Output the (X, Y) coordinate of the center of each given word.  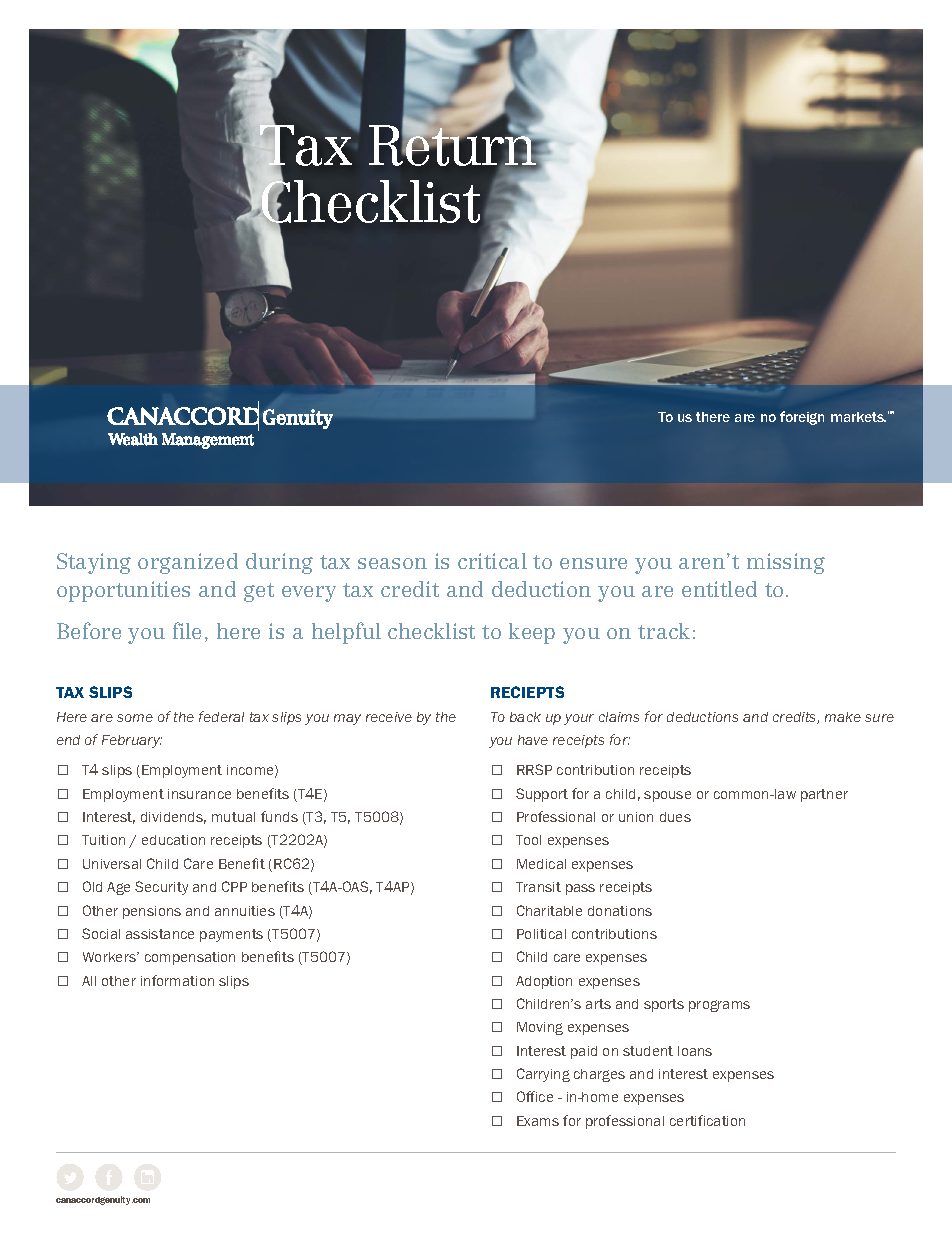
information (177, 980)
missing (786, 563)
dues (675, 817)
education (173, 840)
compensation (190, 958)
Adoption (544, 982)
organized (188, 563)
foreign (802, 418)
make (843, 717)
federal (221, 716)
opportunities (123, 591)
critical (492, 561)
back (525, 717)
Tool (528, 840)
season (392, 563)
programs (719, 1006)
